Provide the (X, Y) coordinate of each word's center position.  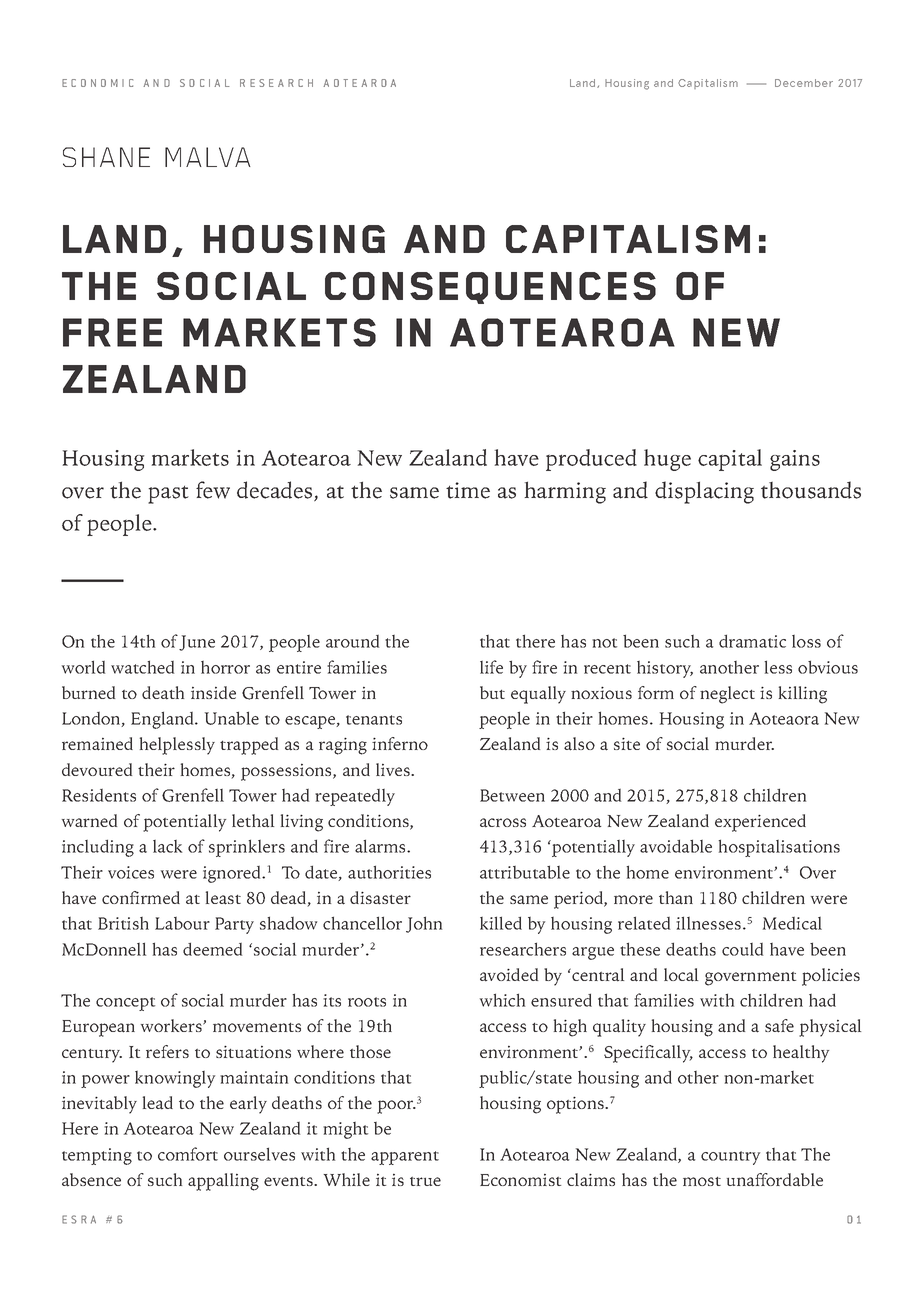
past (168, 494)
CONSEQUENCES (490, 288)
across (503, 823)
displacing (704, 492)
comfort (188, 1154)
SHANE (106, 157)
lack (167, 846)
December (804, 83)
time (468, 490)
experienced (760, 823)
